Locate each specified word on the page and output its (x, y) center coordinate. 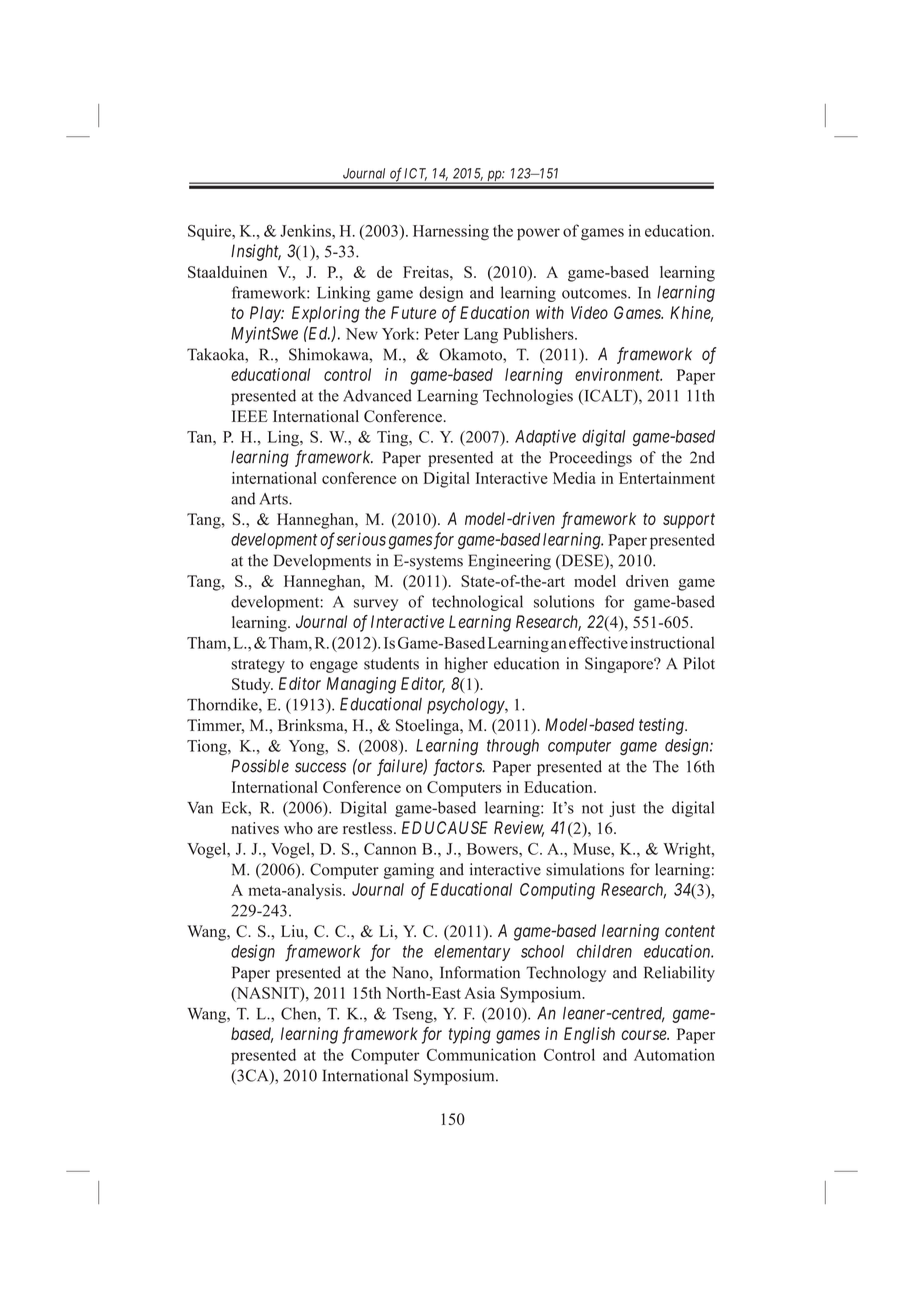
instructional (672, 642)
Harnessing (451, 232)
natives (255, 828)
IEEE (250, 416)
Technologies (528, 397)
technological (477, 603)
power (538, 234)
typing (470, 1035)
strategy (258, 666)
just (622, 809)
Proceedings (591, 459)
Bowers (493, 849)
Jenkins (306, 230)
